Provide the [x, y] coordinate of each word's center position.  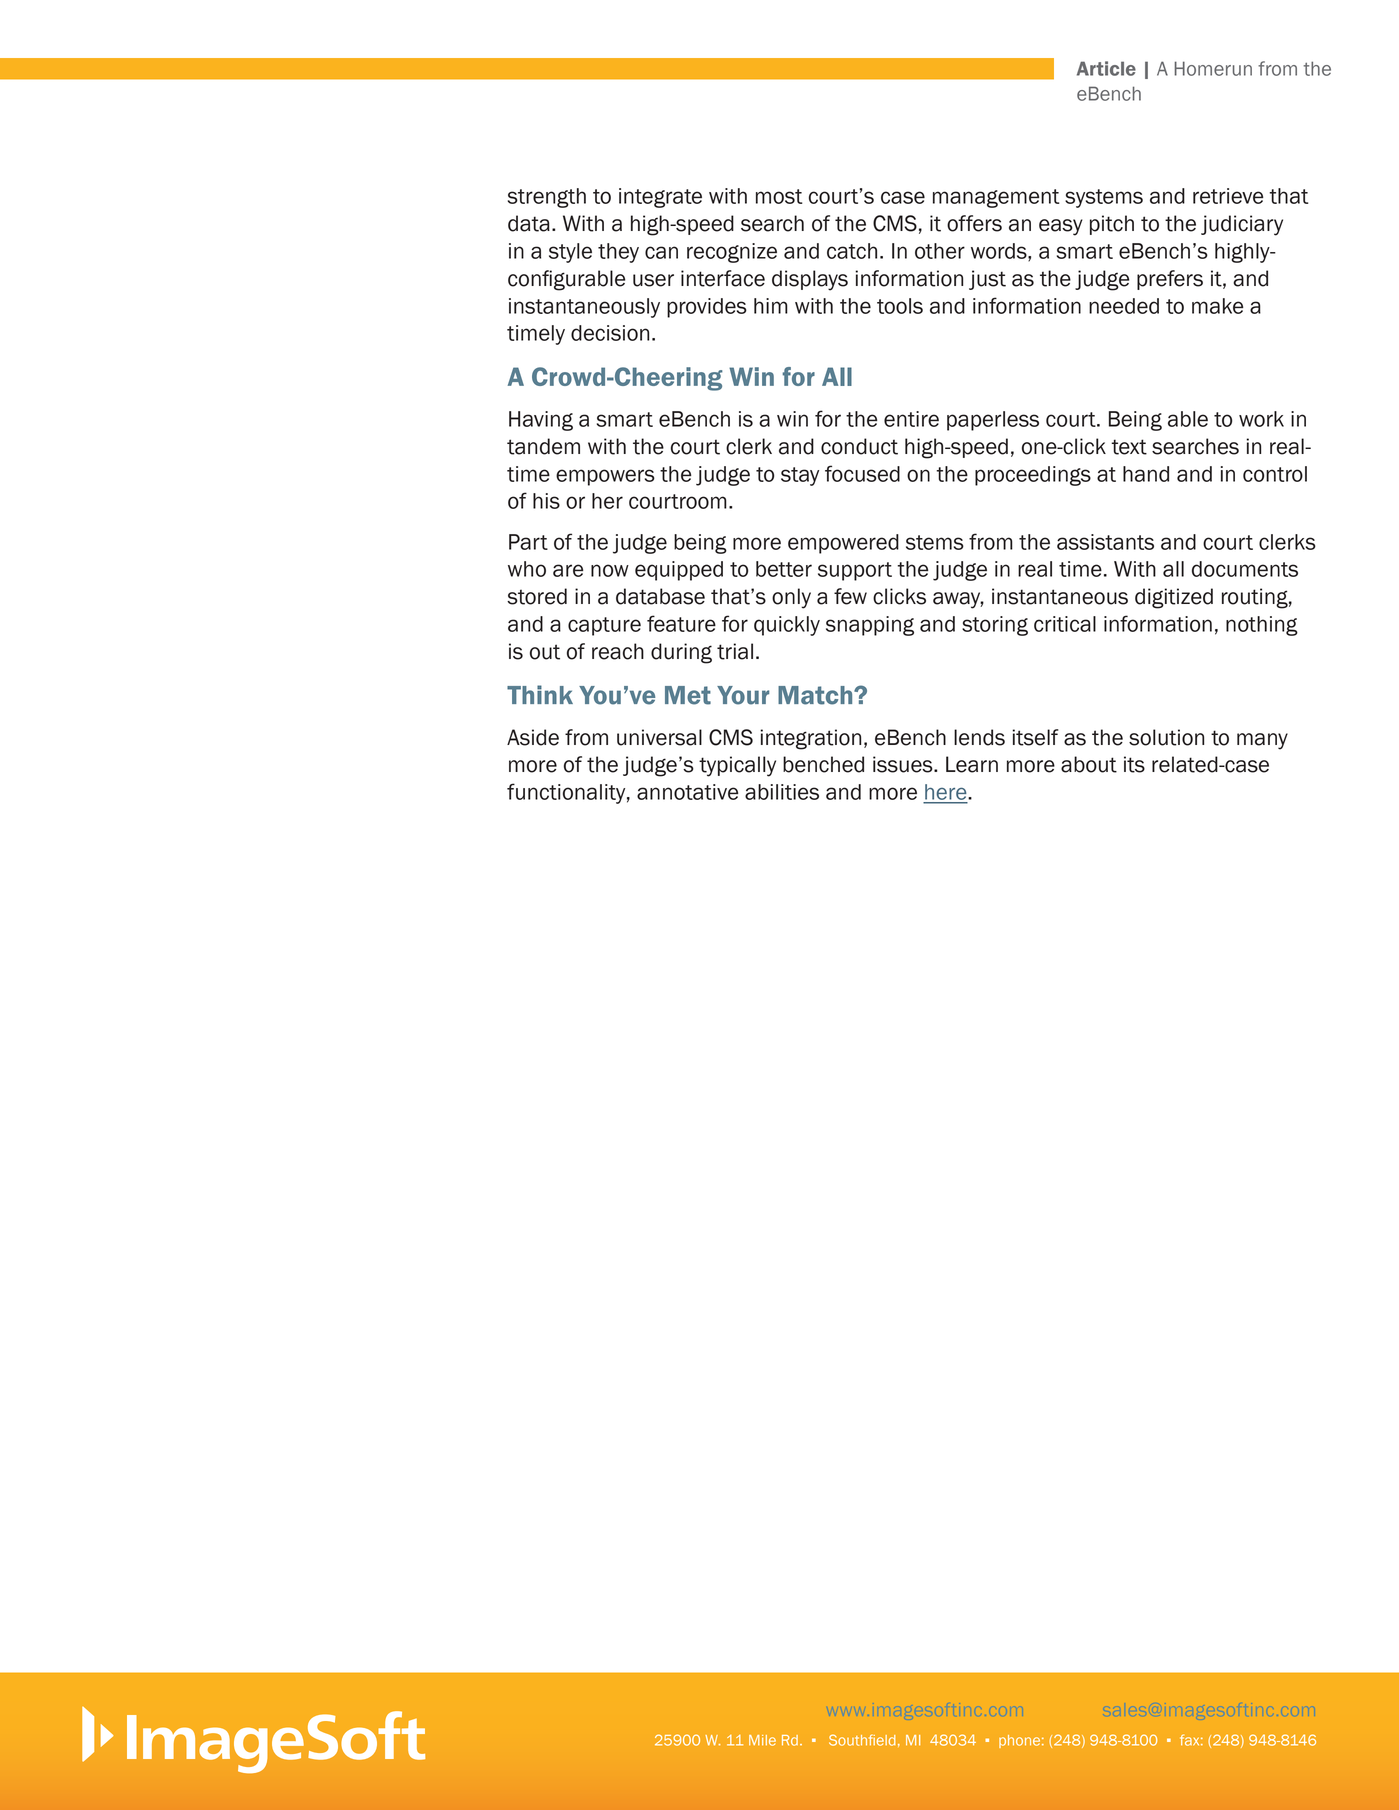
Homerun [1213, 68]
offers [974, 223]
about [1089, 764]
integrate [660, 198]
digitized [1174, 598]
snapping [870, 626]
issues [904, 764]
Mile [762, 1740]
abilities [782, 792]
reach [618, 651]
